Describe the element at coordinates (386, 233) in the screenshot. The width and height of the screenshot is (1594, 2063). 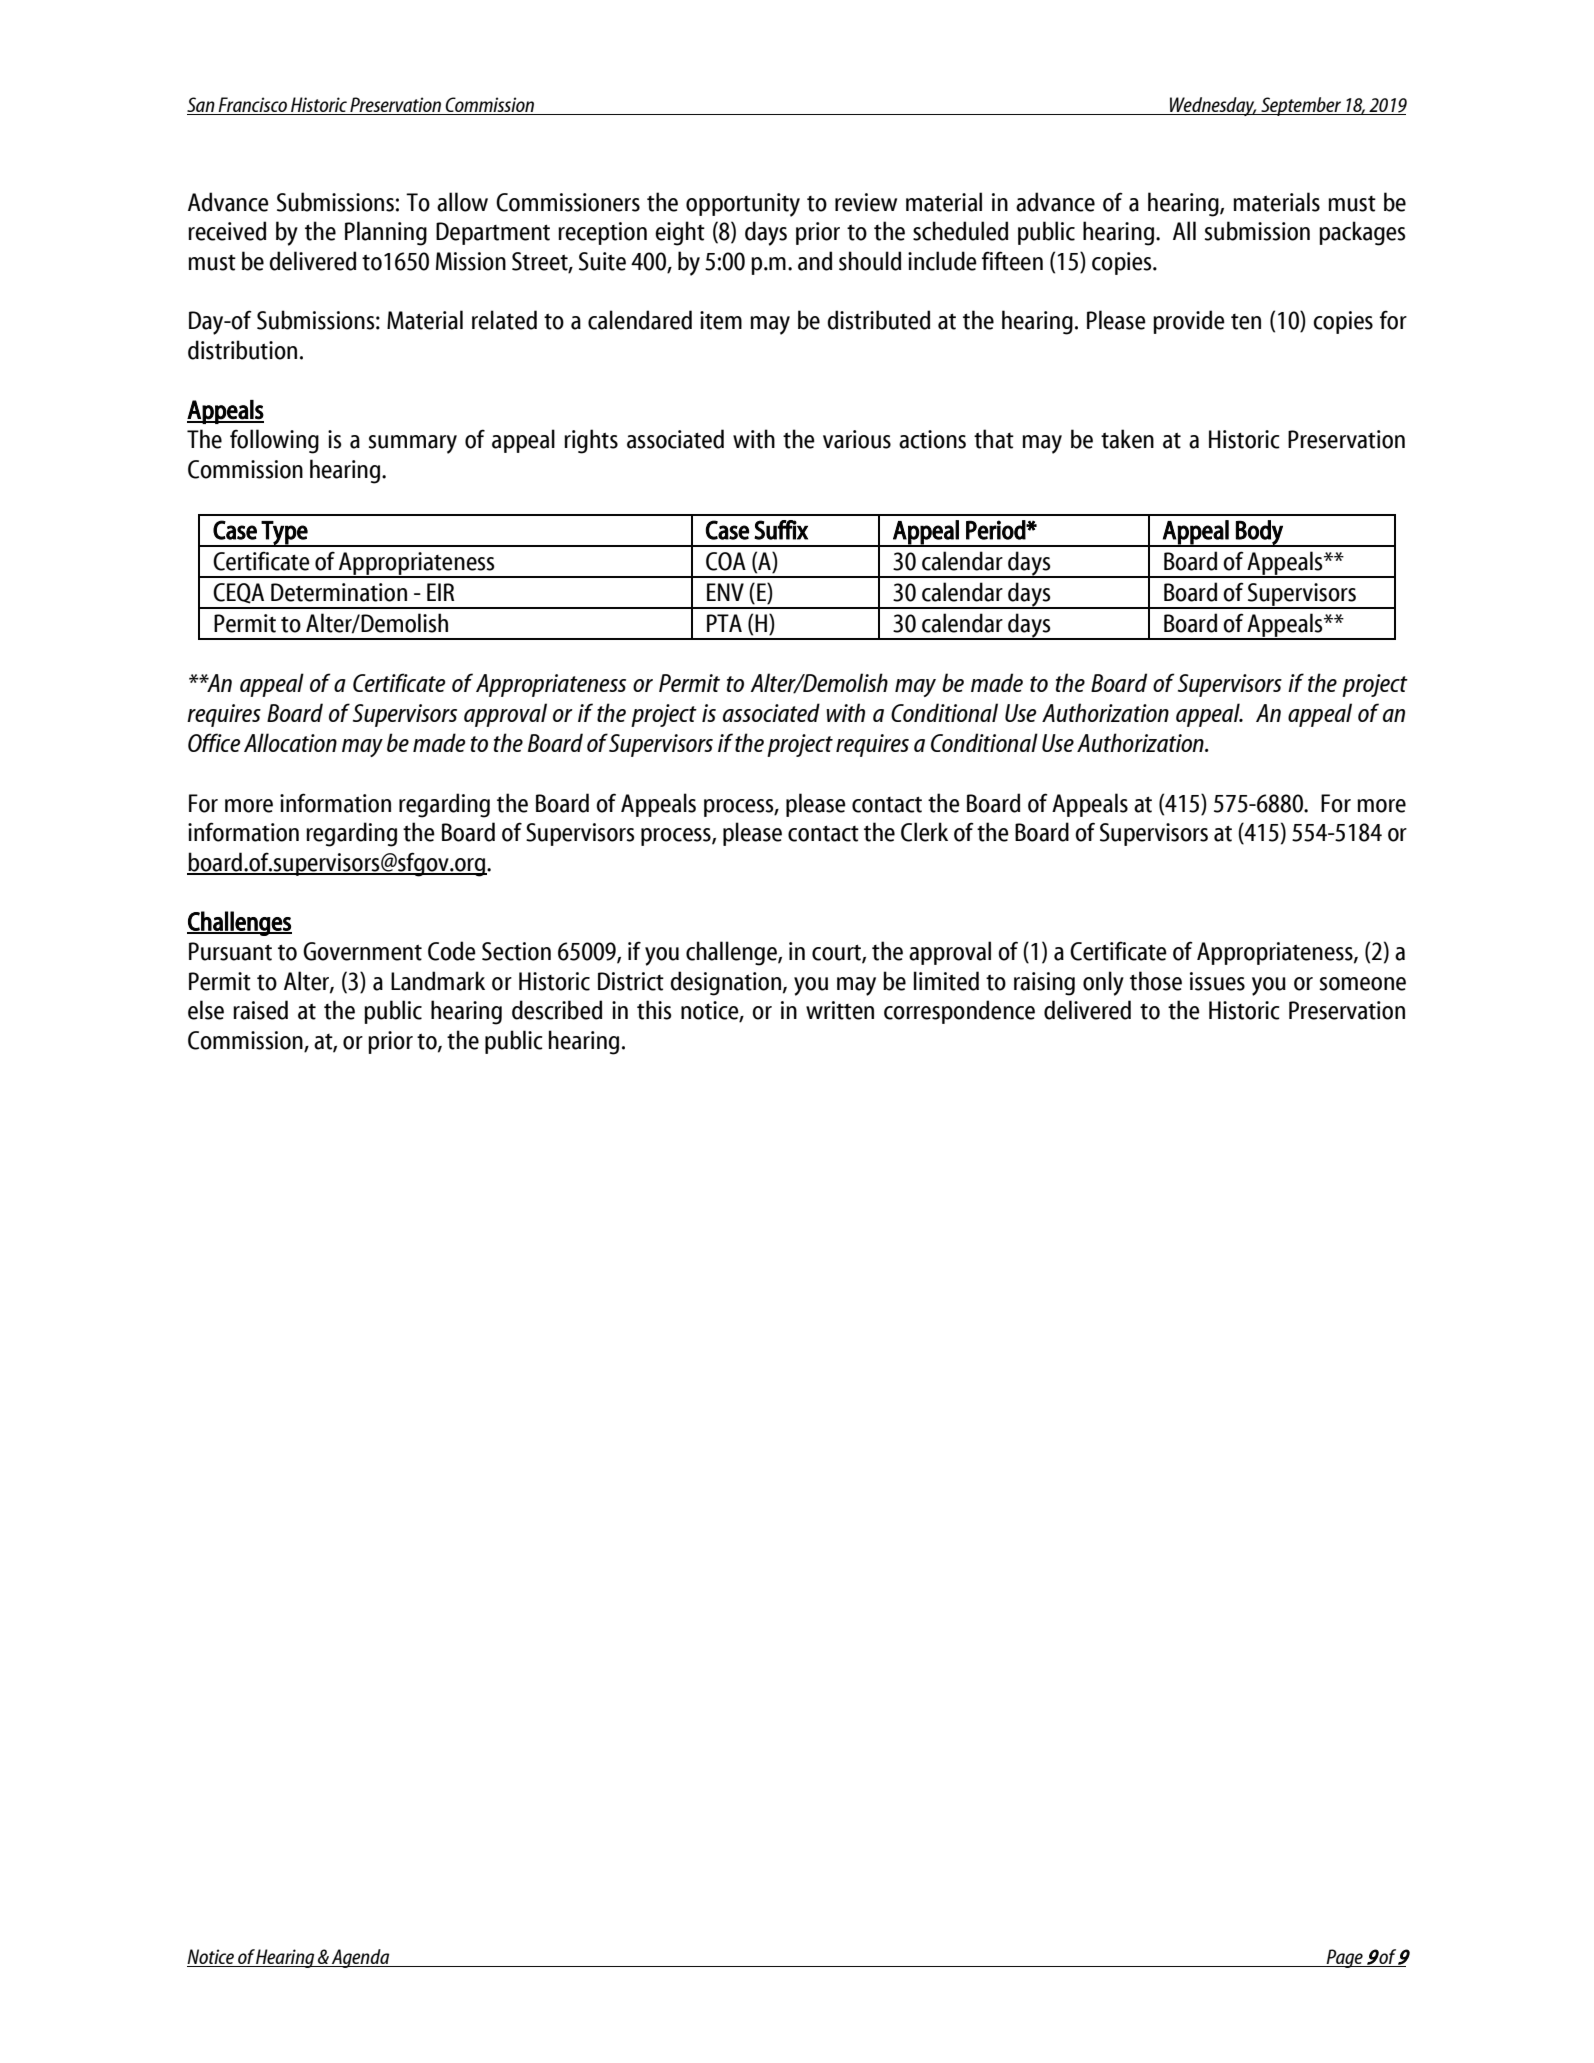
I see `Planning` at that location.
